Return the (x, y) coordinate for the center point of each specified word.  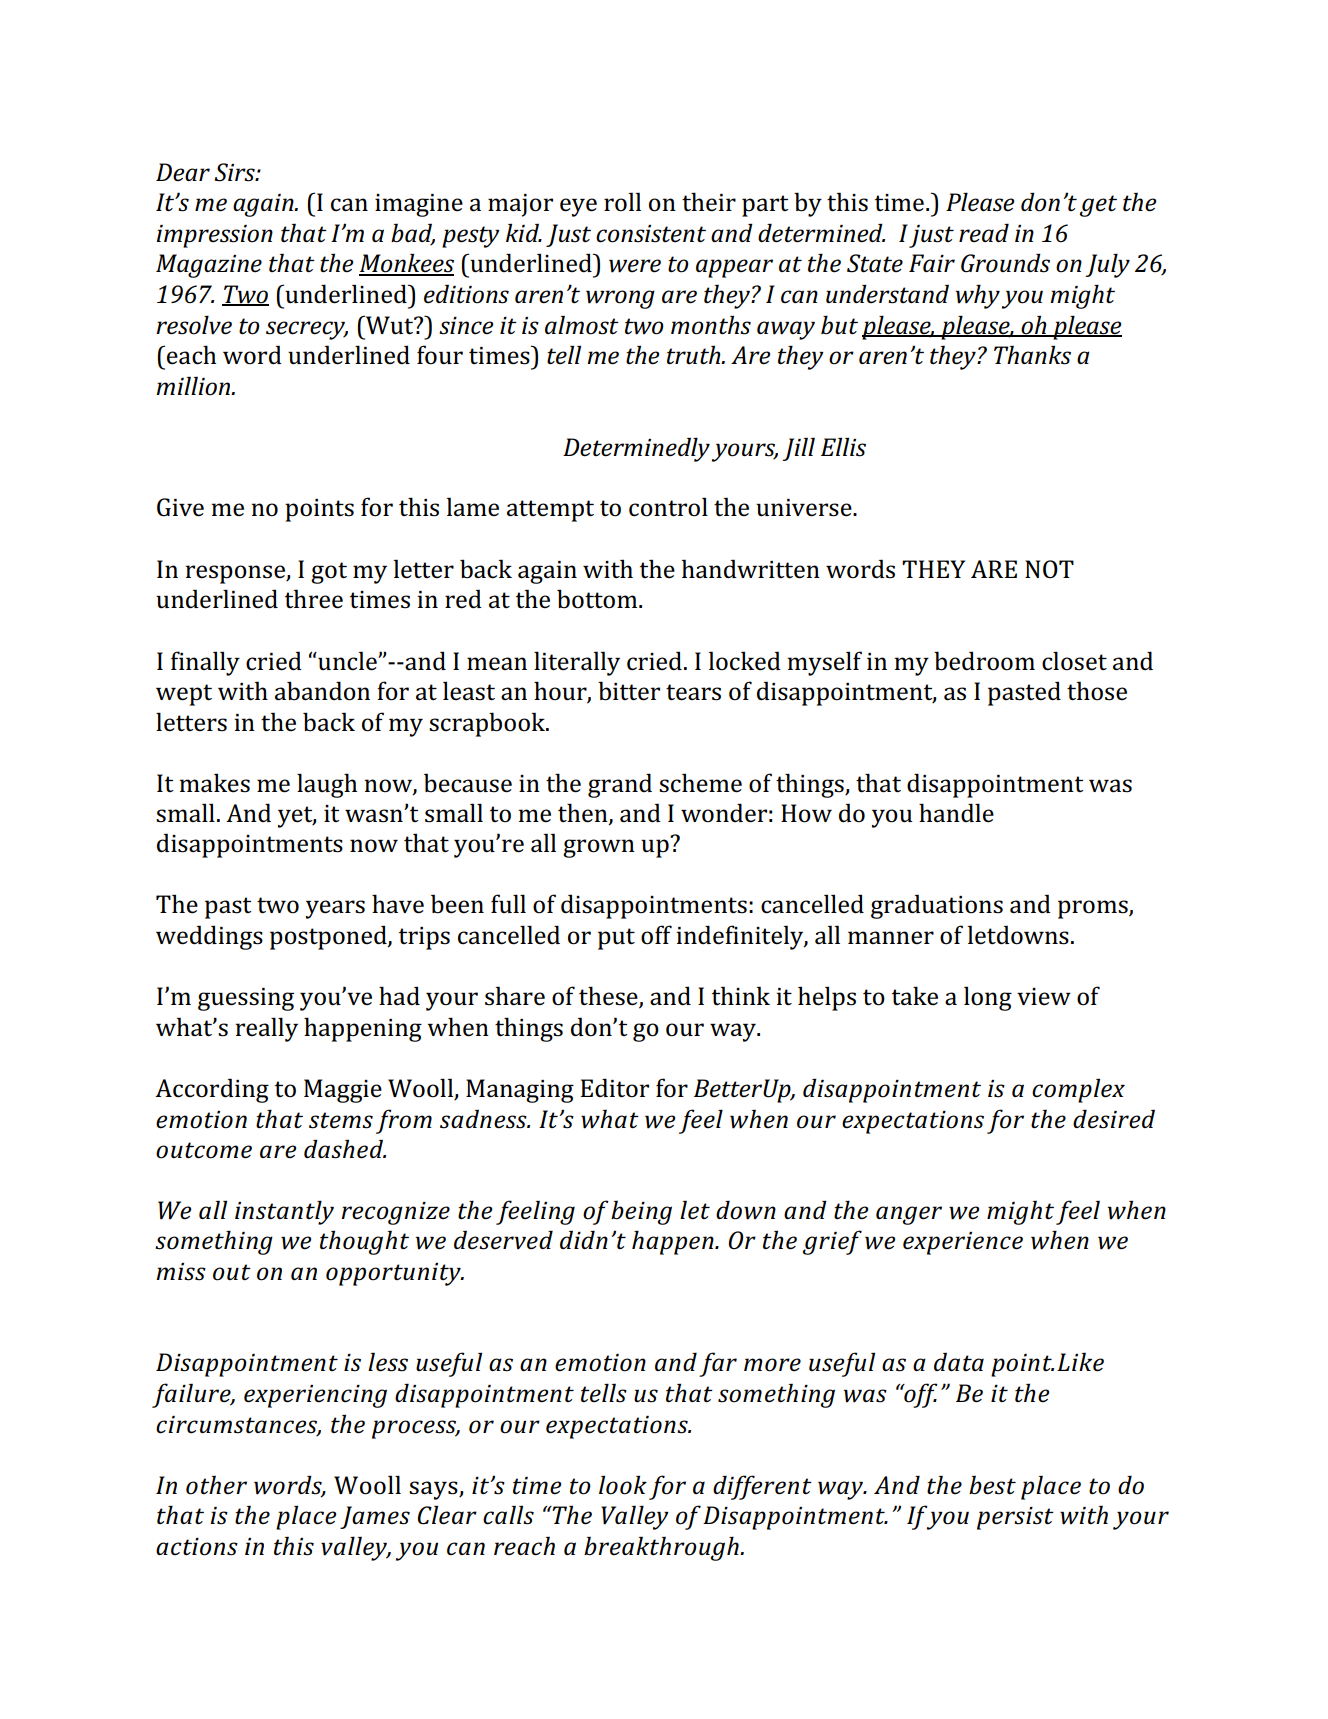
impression (214, 236)
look (623, 1485)
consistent (651, 234)
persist (1015, 1518)
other (216, 1485)
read (984, 232)
